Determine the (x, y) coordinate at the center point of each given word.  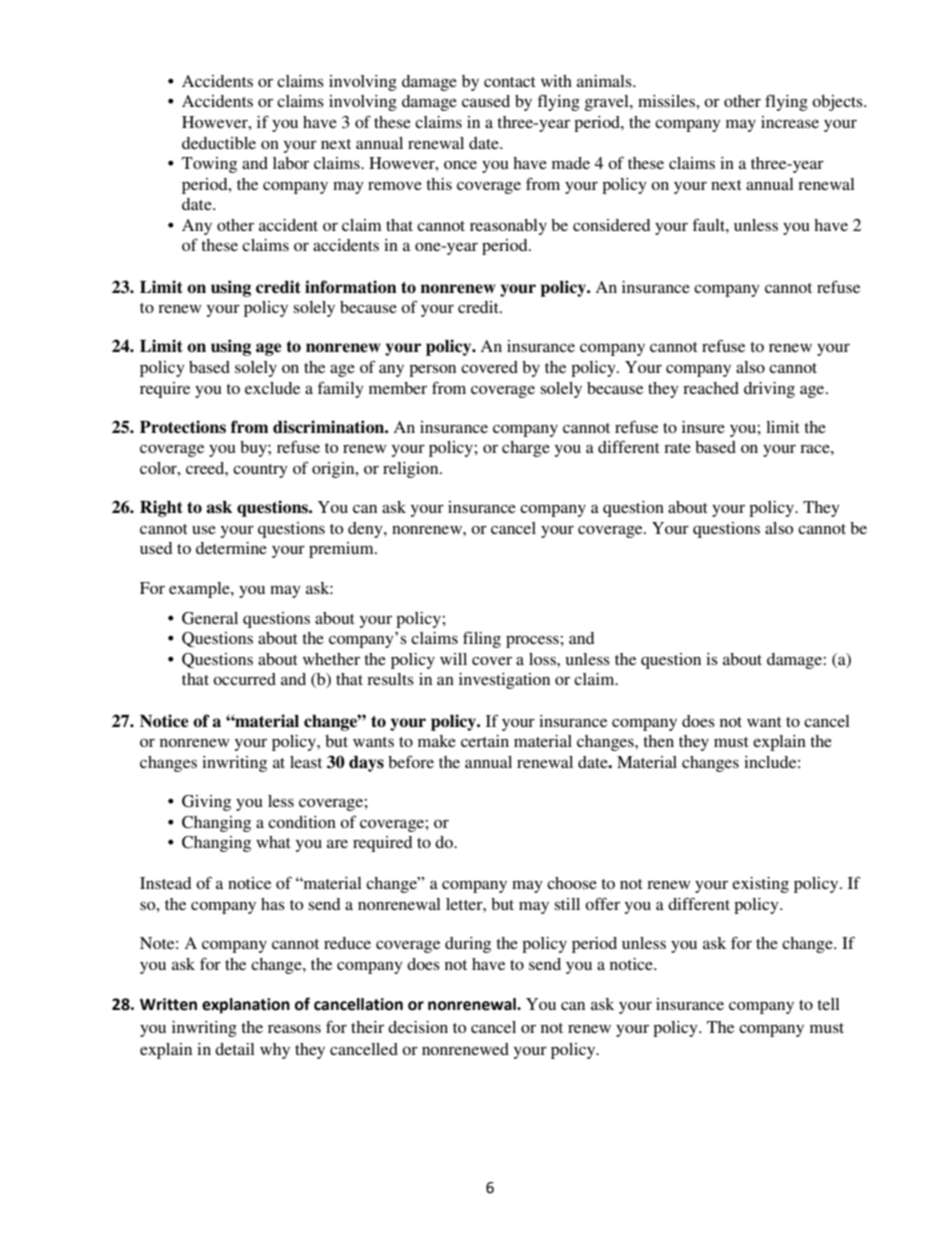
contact (509, 82)
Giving (206, 803)
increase (790, 122)
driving (769, 390)
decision (418, 1027)
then (658, 741)
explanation (246, 1006)
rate (677, 448)
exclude (272, 388)
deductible (219, 143)
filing (482, 639)
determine (231, 548)
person (432, 370)
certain (485, 741)
